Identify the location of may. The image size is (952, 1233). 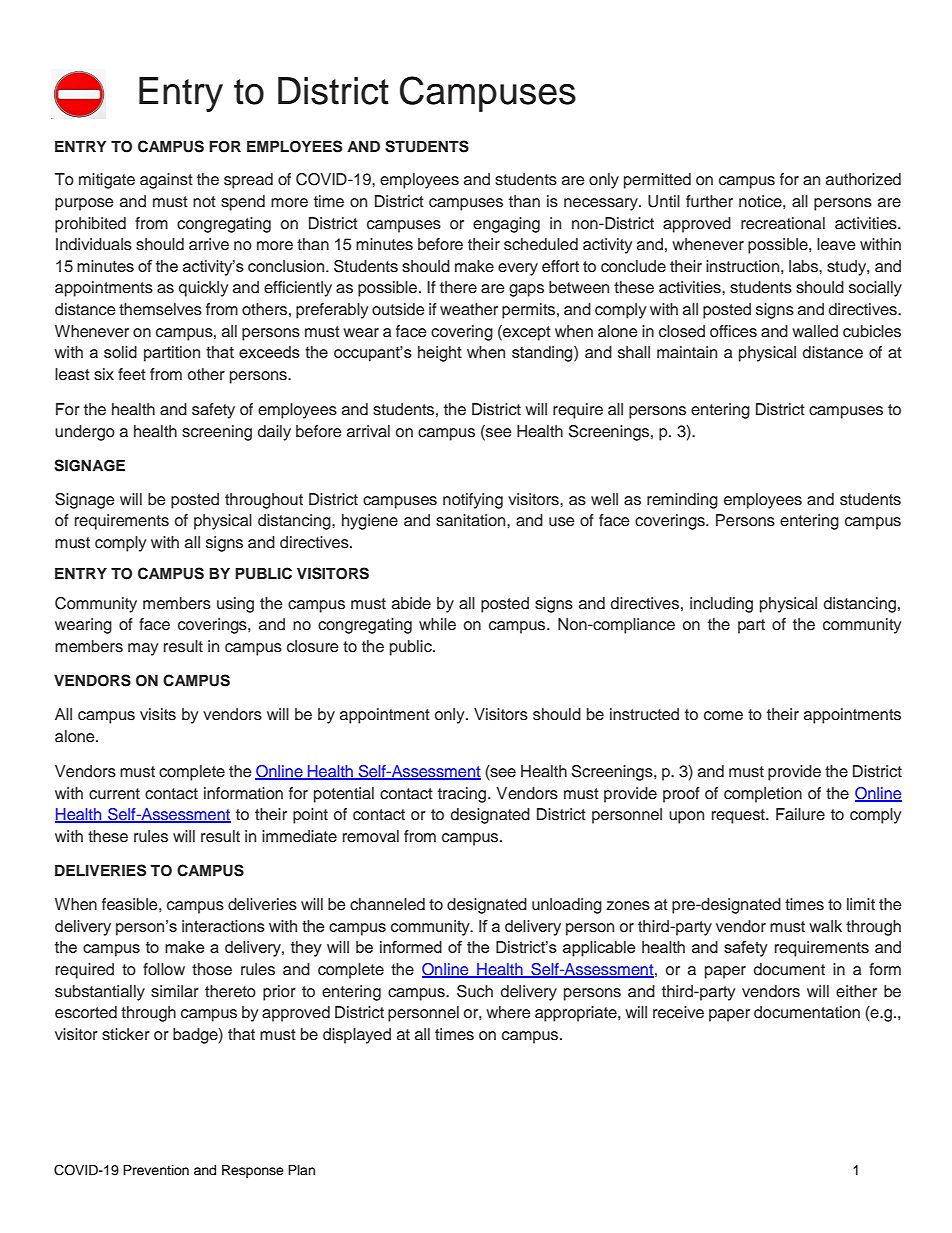
(143, 649).
